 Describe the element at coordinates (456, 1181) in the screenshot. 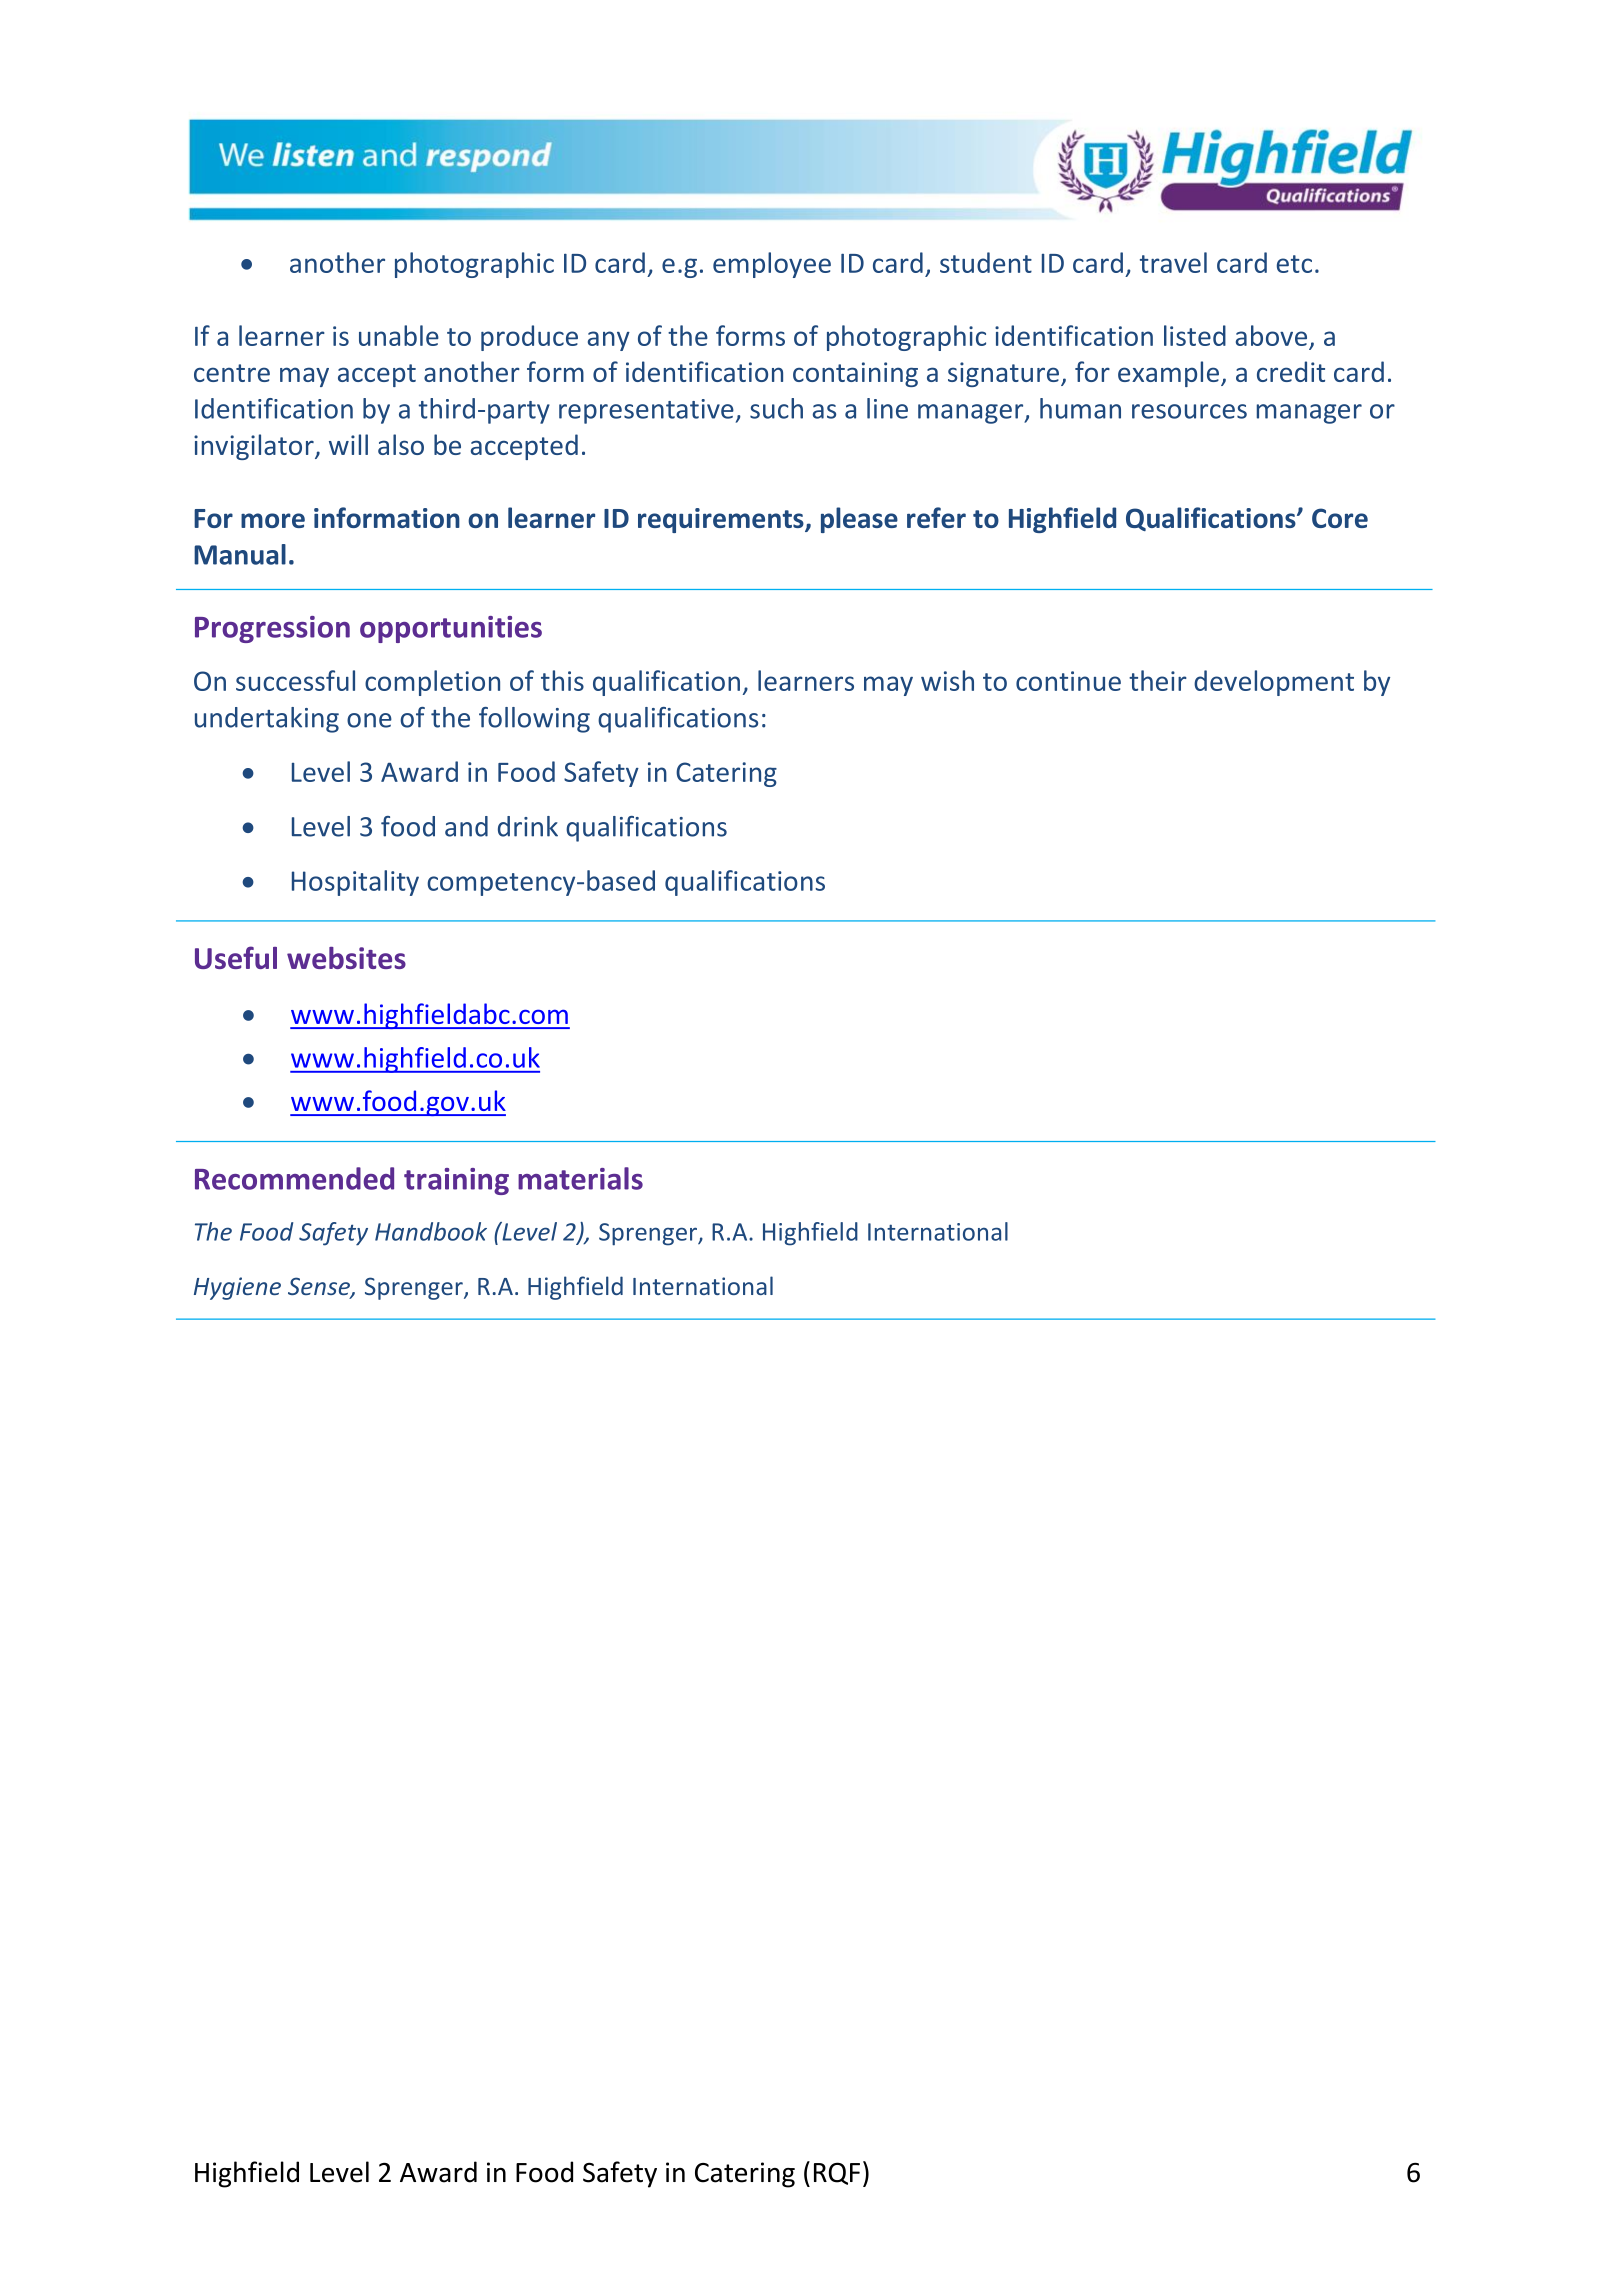

I see `training` at that location.
